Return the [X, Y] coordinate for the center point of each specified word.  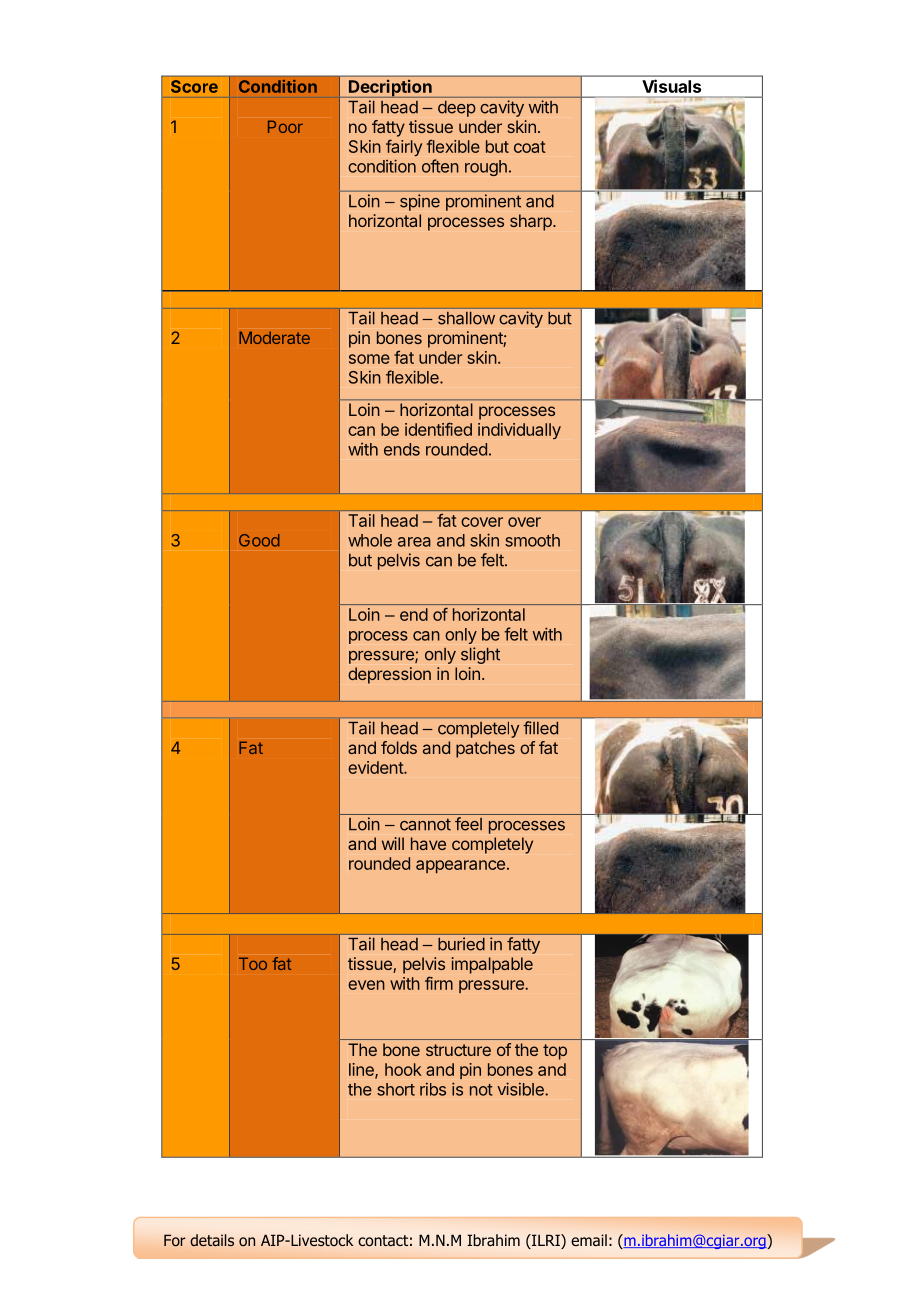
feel [468, 824]
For [175, 1241]
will [393, 843]
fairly [404, 147]
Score [194, 86]
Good [259, 540]
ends [402, 449]
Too [253, 963]
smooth [532, 540]
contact [383, 1241]
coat [530, 147]
